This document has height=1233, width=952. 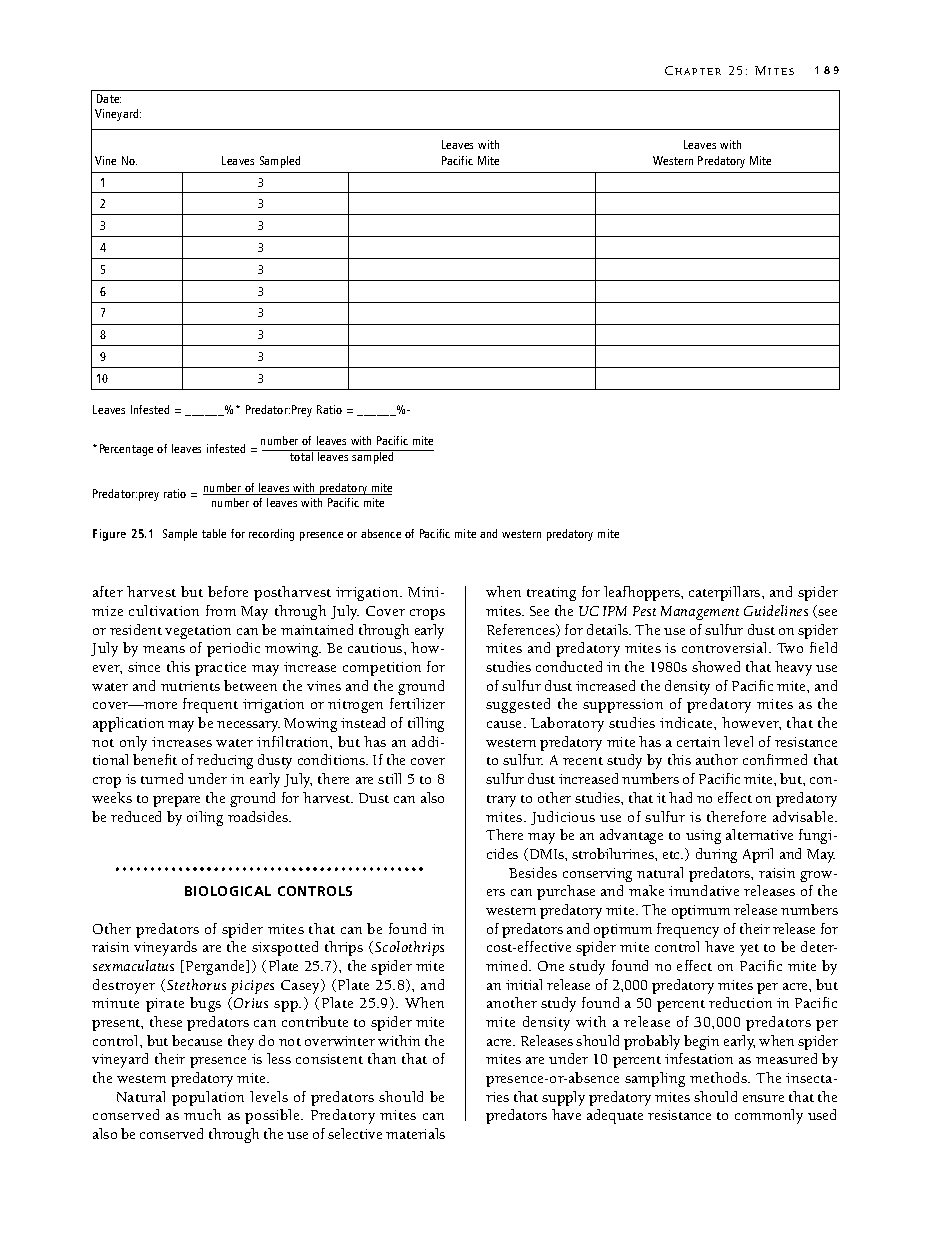 What do you see at coordinates (726, 593) in the document?
I see `caterpillars` at bounding box center [726, 593].
